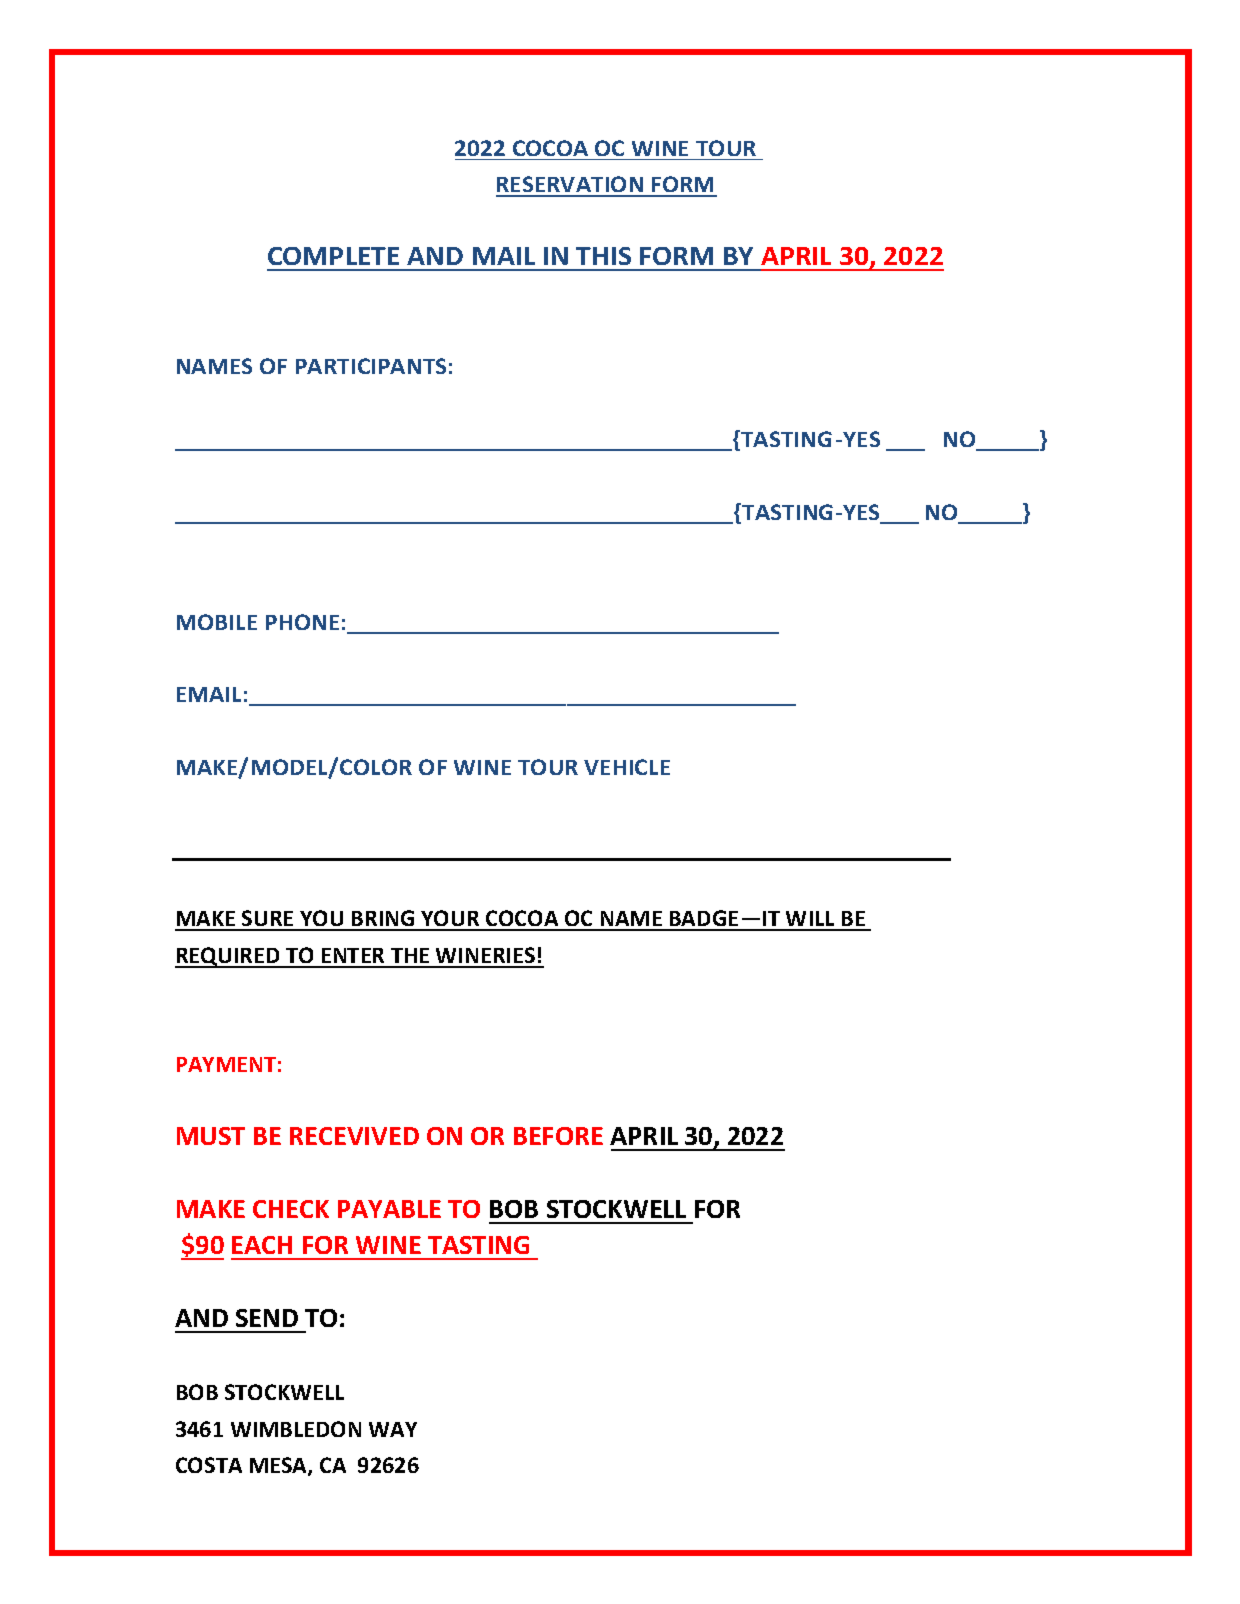 Image resolution: width=1240 pixels, height=1604 pixels. What do you see at coordinates (383, 920) in the page?
I see `BRING` at bounding box center [383, 920].
